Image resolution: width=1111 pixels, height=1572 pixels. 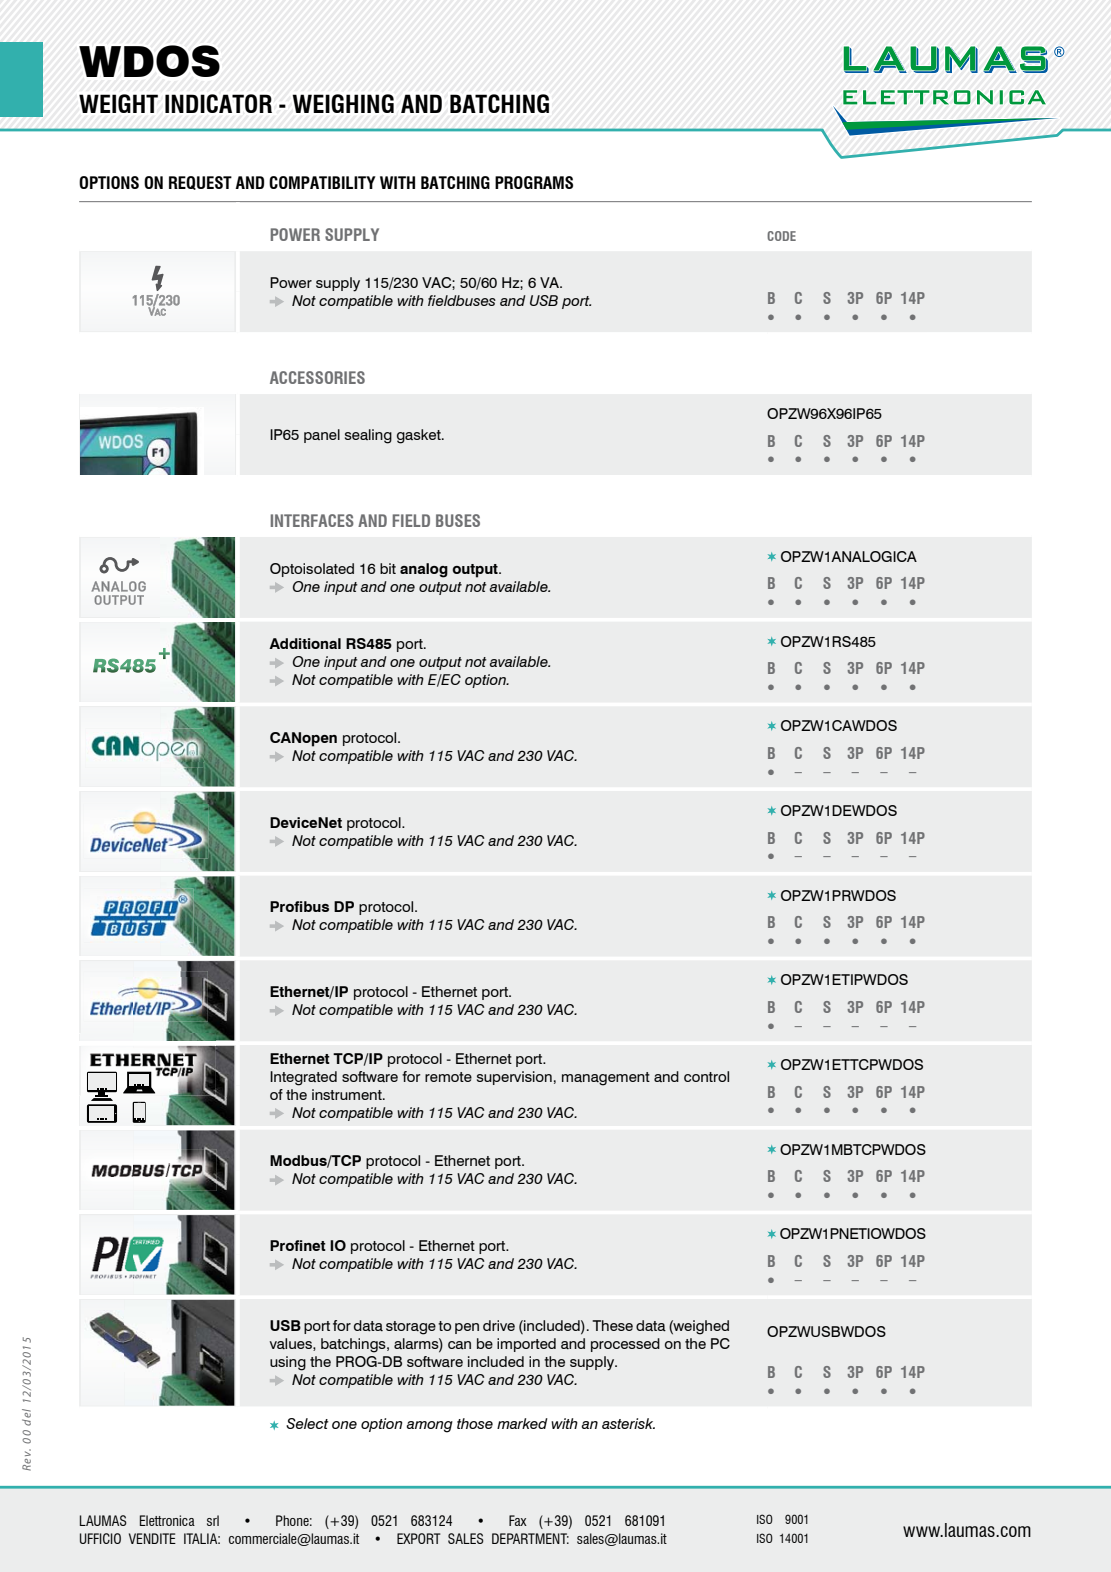 I want to click on bit, so click(x=388, y=568).
